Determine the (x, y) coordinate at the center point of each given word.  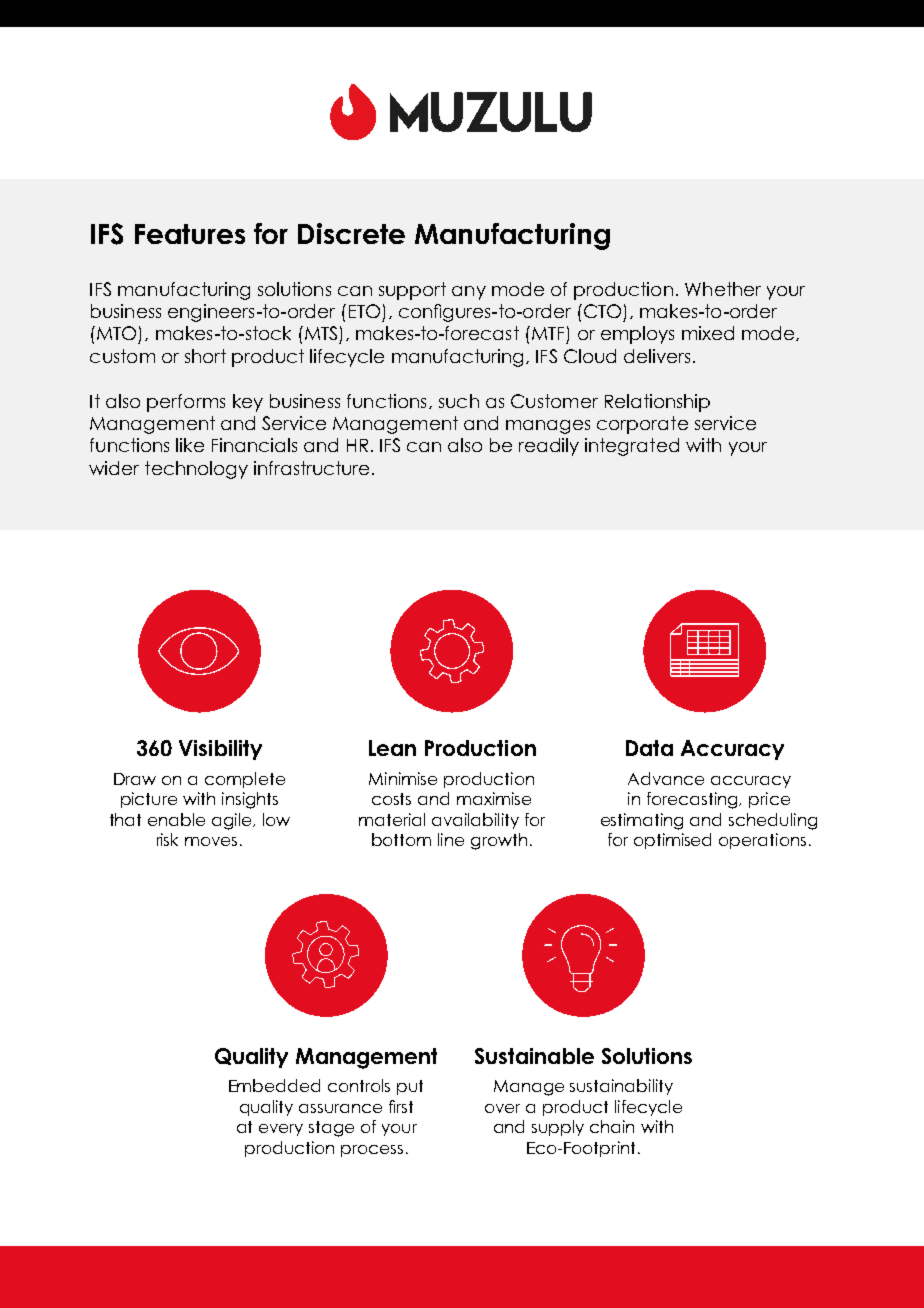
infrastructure (311, 468)
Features (190, 234)
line (451, 839)
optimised (672, 841)
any (469, 293)
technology (196, 470)
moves (211, 841)
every (281, 1130)
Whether (723, 289)
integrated (632, 447)
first (401, 1106)
